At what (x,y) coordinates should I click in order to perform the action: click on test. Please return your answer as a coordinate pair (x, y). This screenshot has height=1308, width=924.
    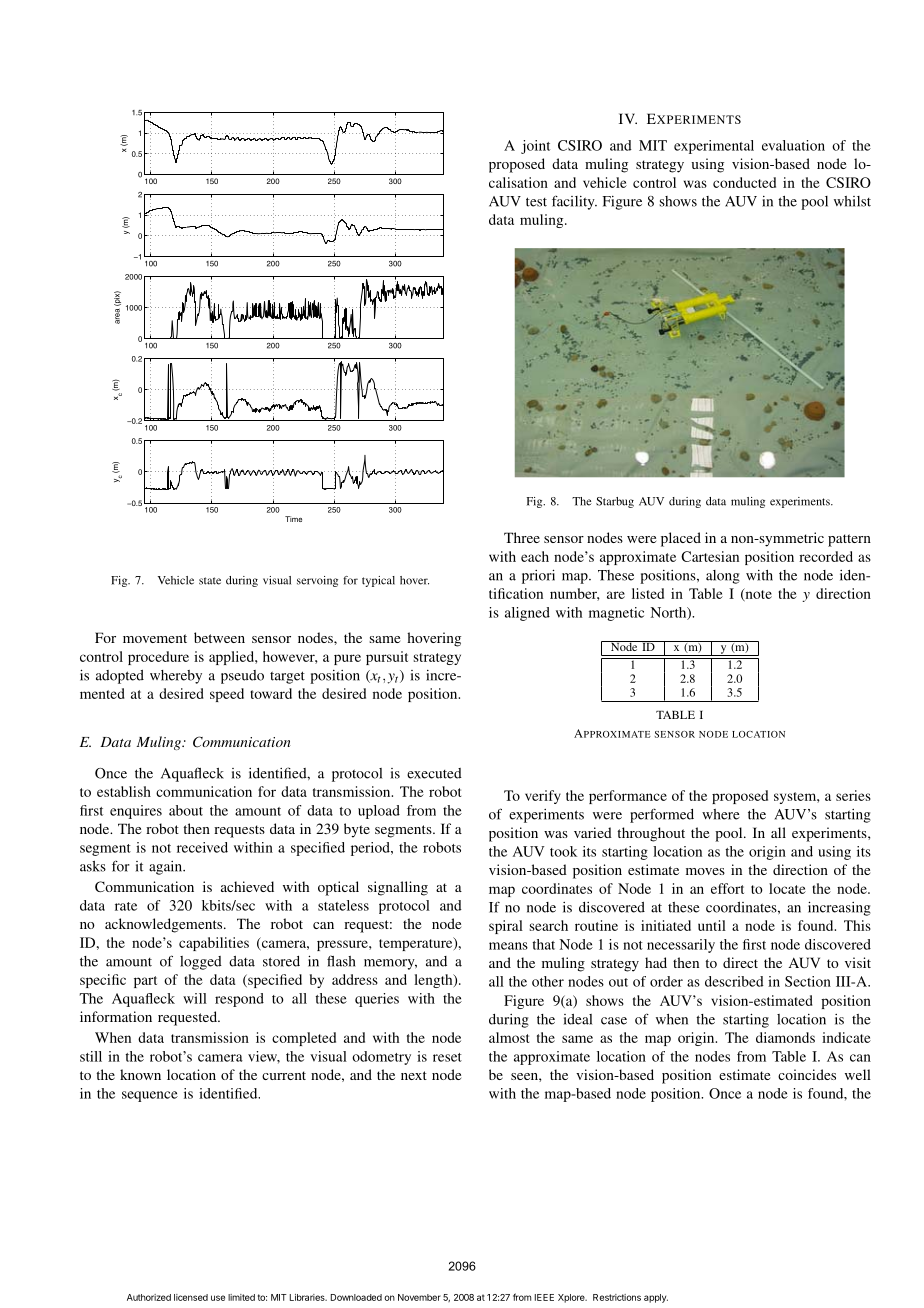
    Looking at the image, I should click on (536, 202).
